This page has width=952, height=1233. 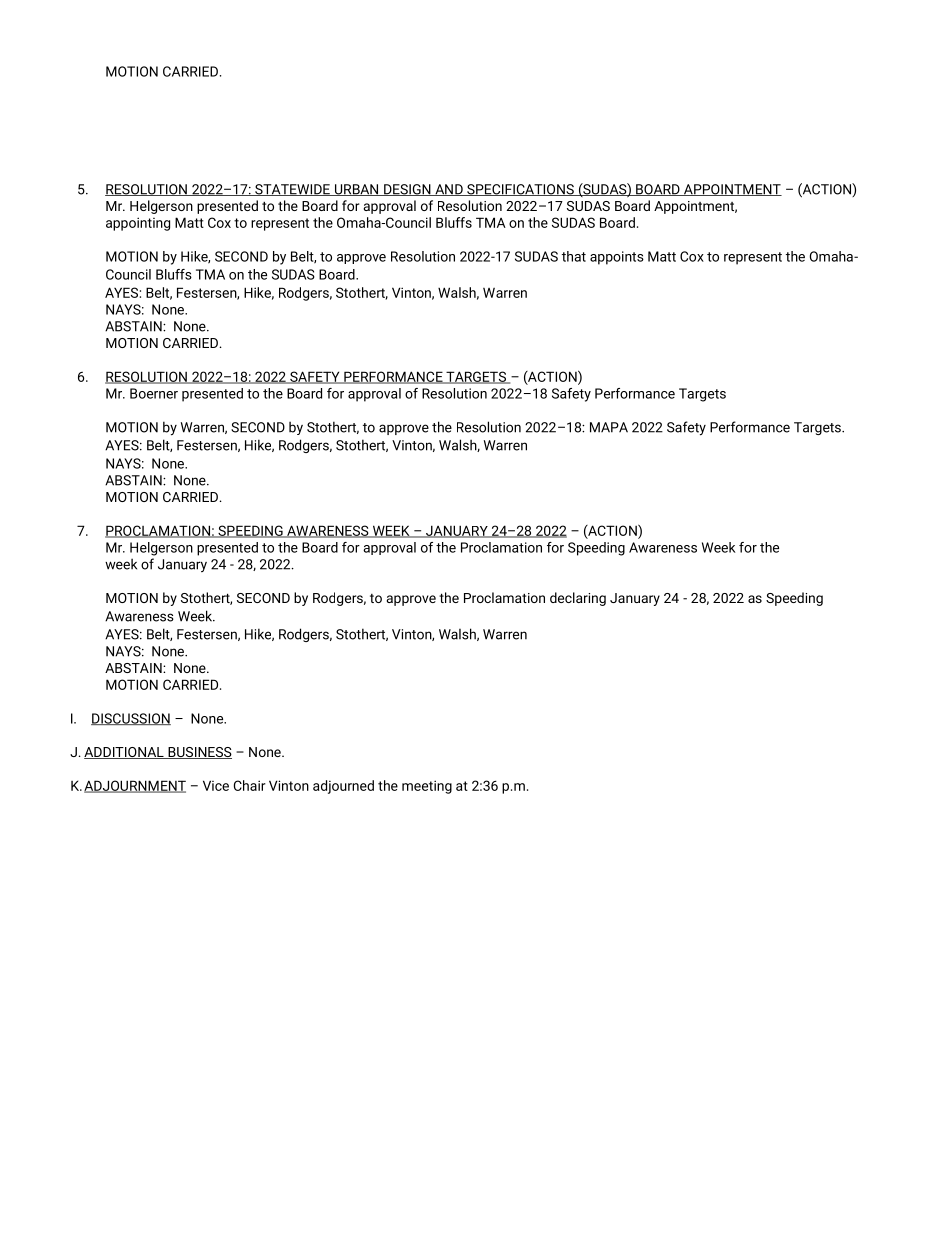 What do you see at coordinates (578, 599) in the page?
I see `declaring` at bounding box center [578, 599].
